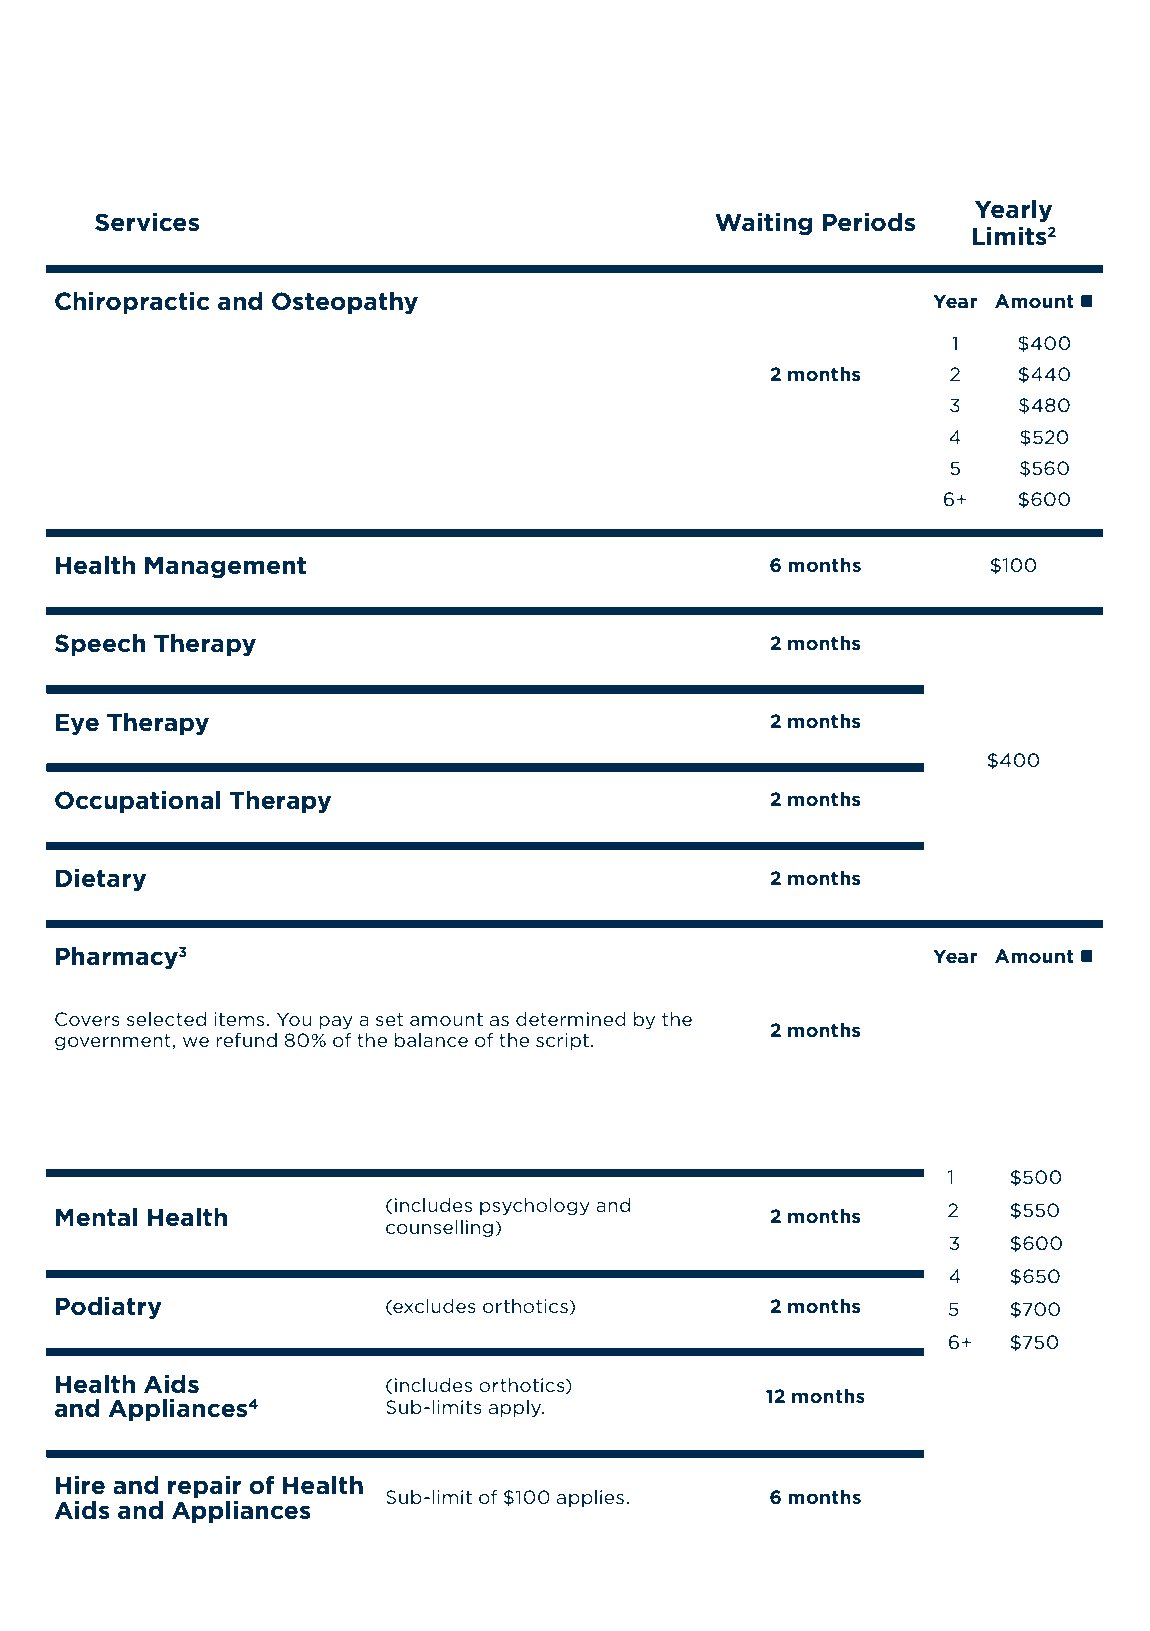 The width and height of the screenshot is (1150, 1631). Describe the element at coordinates (138, 802) in the screenshot. I see `Occupational` at that location.
